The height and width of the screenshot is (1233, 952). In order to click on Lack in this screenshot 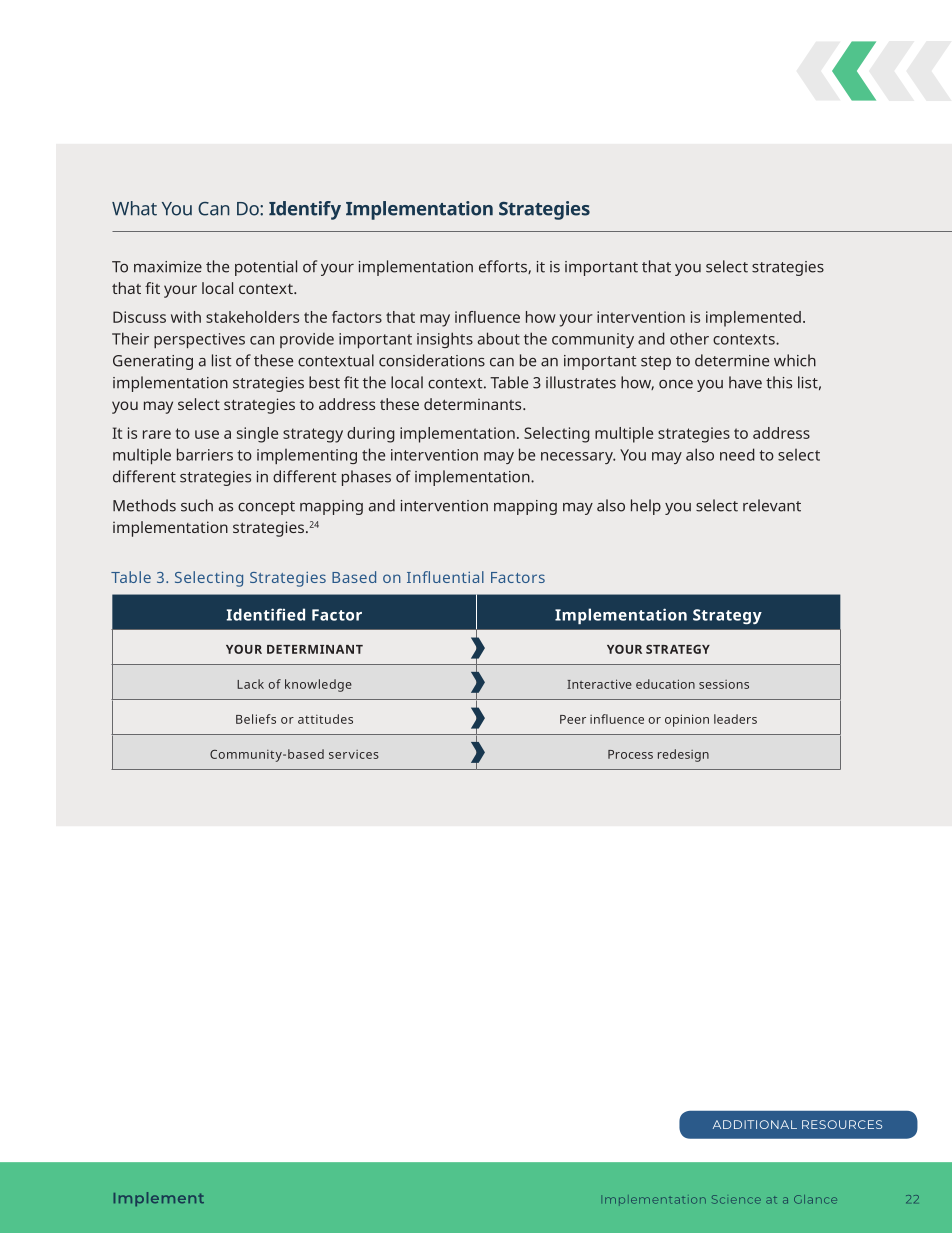, I will do `click(250, 684)`.
